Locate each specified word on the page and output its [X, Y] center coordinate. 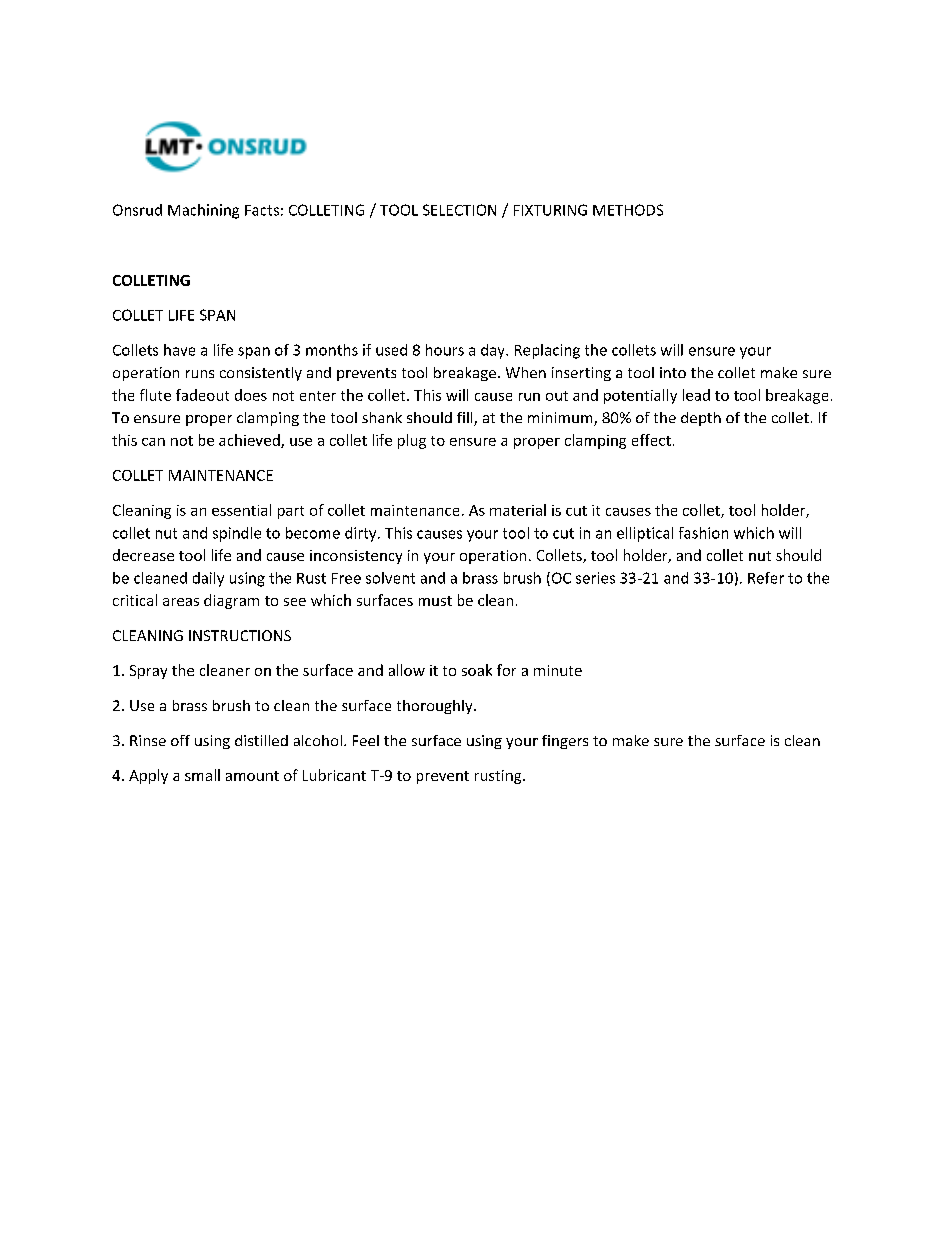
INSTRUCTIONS [240, 635]
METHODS [628, 210]
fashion [703, 533]
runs [200, 374]
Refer [766, 578]
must [435, 601]
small [202, 775]
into [673, 372]
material [518, 510]
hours [445, 350]
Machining [203, 211]
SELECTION [459, 210]
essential [241, 510]
